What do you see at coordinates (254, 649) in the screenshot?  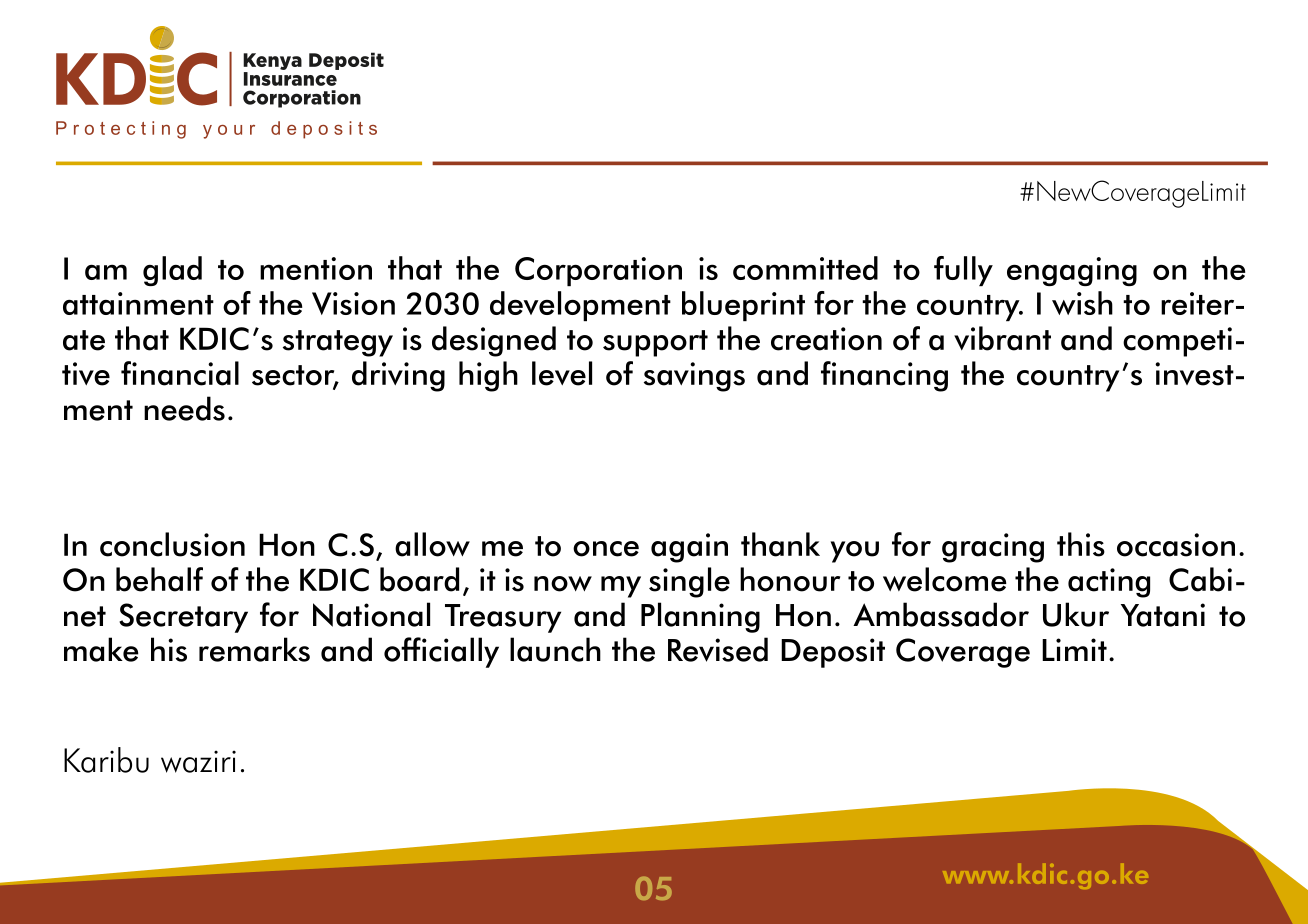 I see `remarks` at bounding box center [254, 649].
